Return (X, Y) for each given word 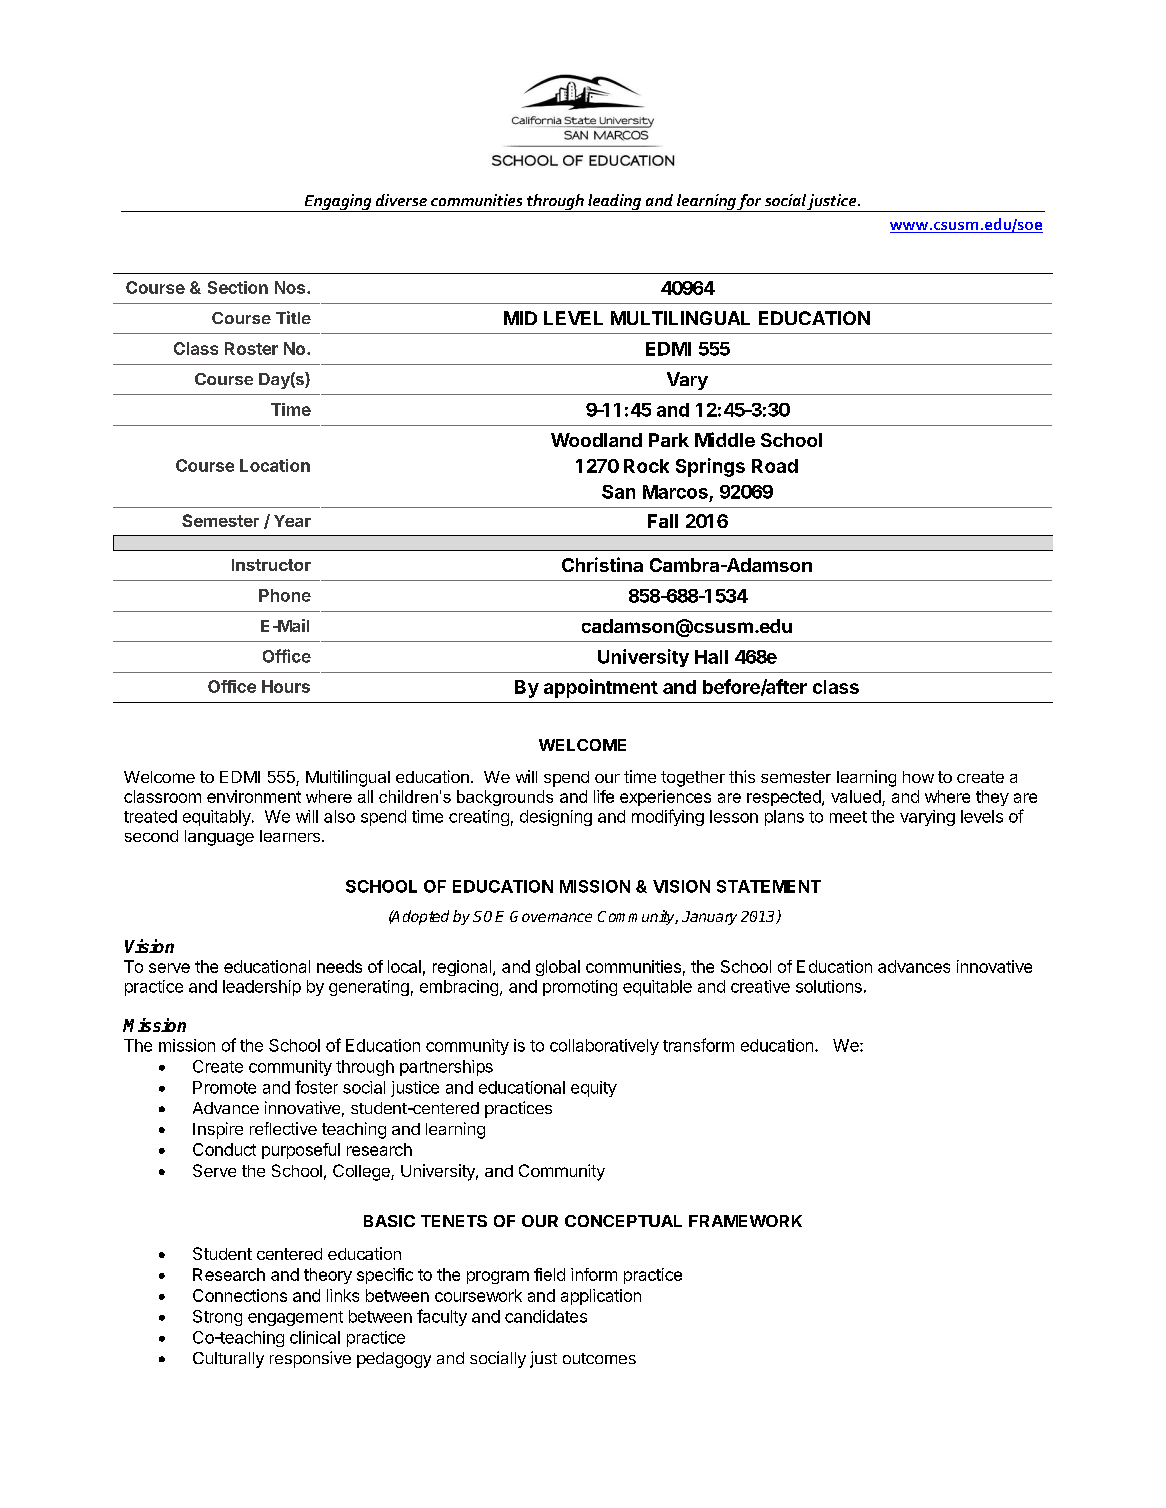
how (918, 777)
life (604, 796)
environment (254, 796)
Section (238, 287)
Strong (217, 1318)
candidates (546, 1316)
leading (615, 203)
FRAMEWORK (745, 1221)
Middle (725, 439)
